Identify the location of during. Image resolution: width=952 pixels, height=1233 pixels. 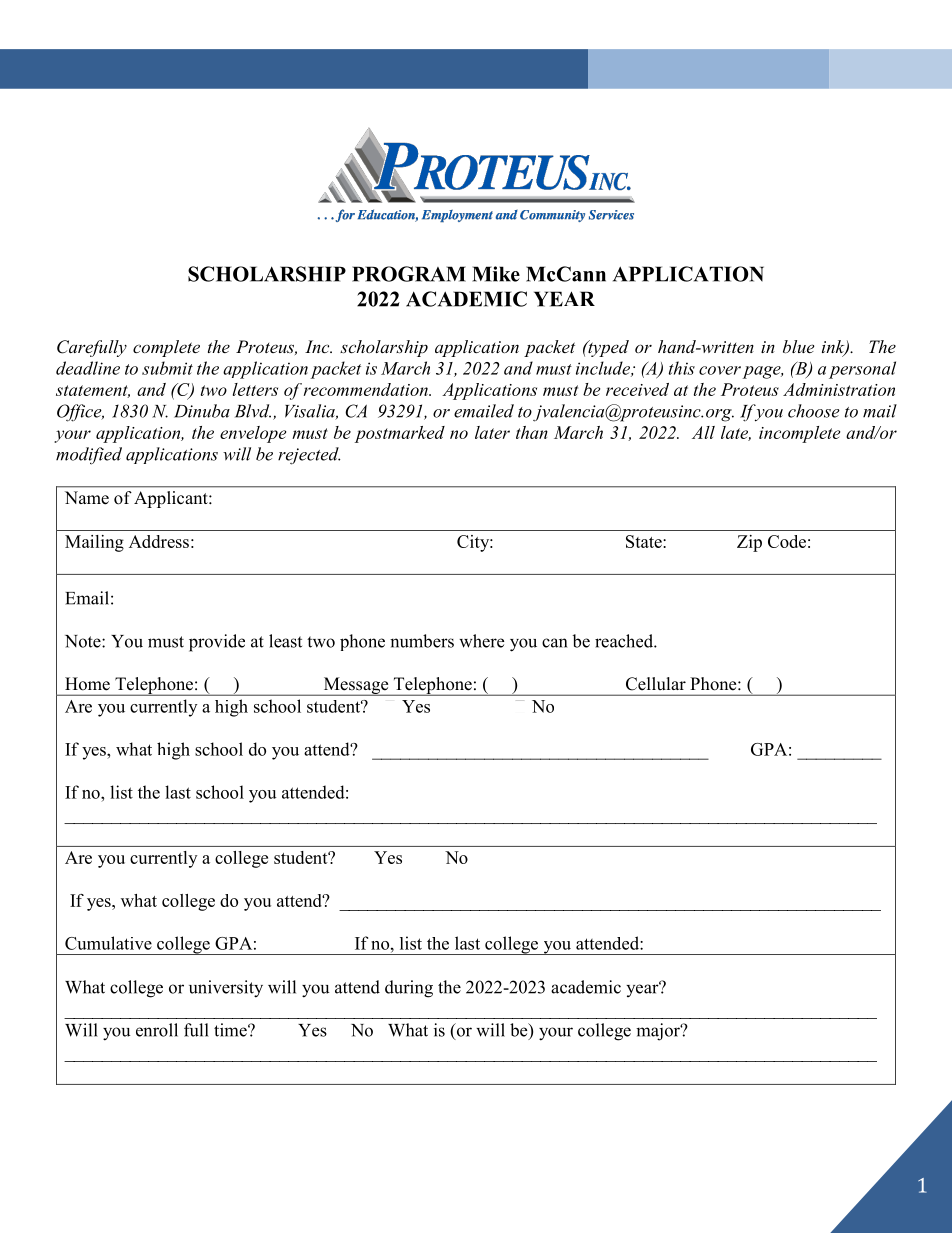
(409, 989).
